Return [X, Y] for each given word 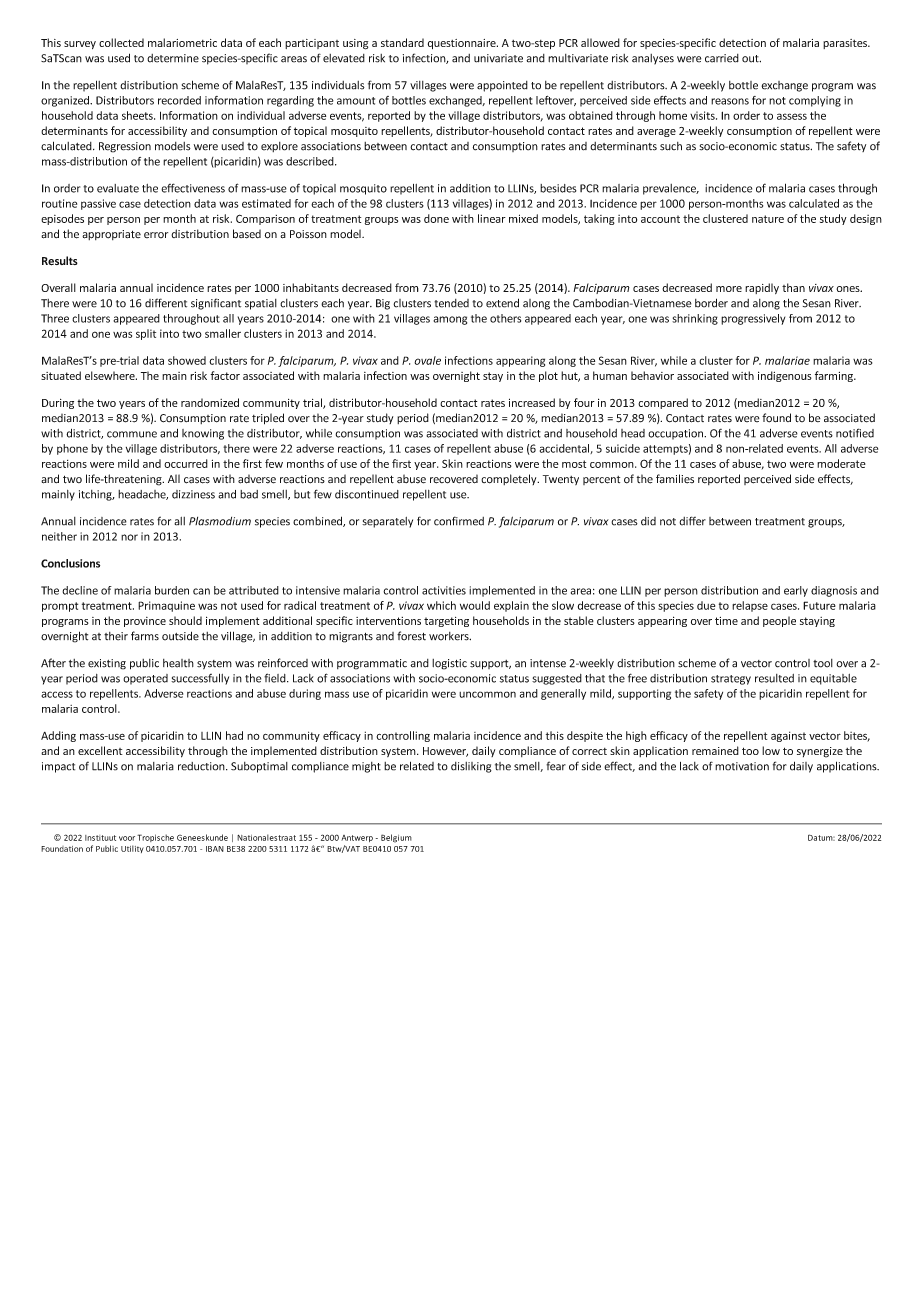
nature [768, 219]
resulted [774, 678]
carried [722, 58]
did [648, 521]
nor [129, 537]
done [436, 218]
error [156, 235]
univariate [498, 58]
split [146, 334]
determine [173, 58]
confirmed [459, 521]
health [178, 663]
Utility [132, 849]
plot [548, 376]
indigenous [785, 376]
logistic [449, 664]
